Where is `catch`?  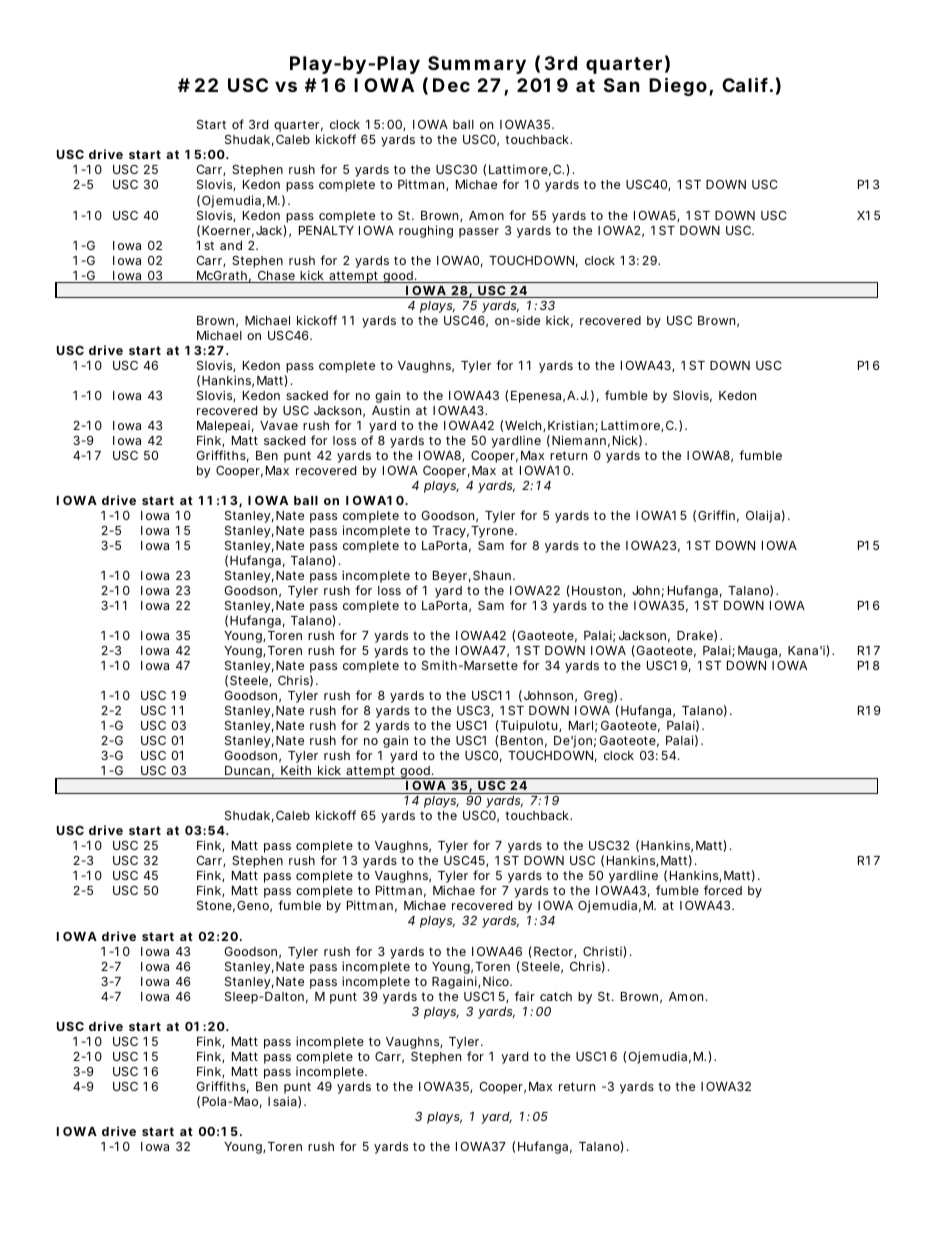 catch is located at coordinates (556, 996).
